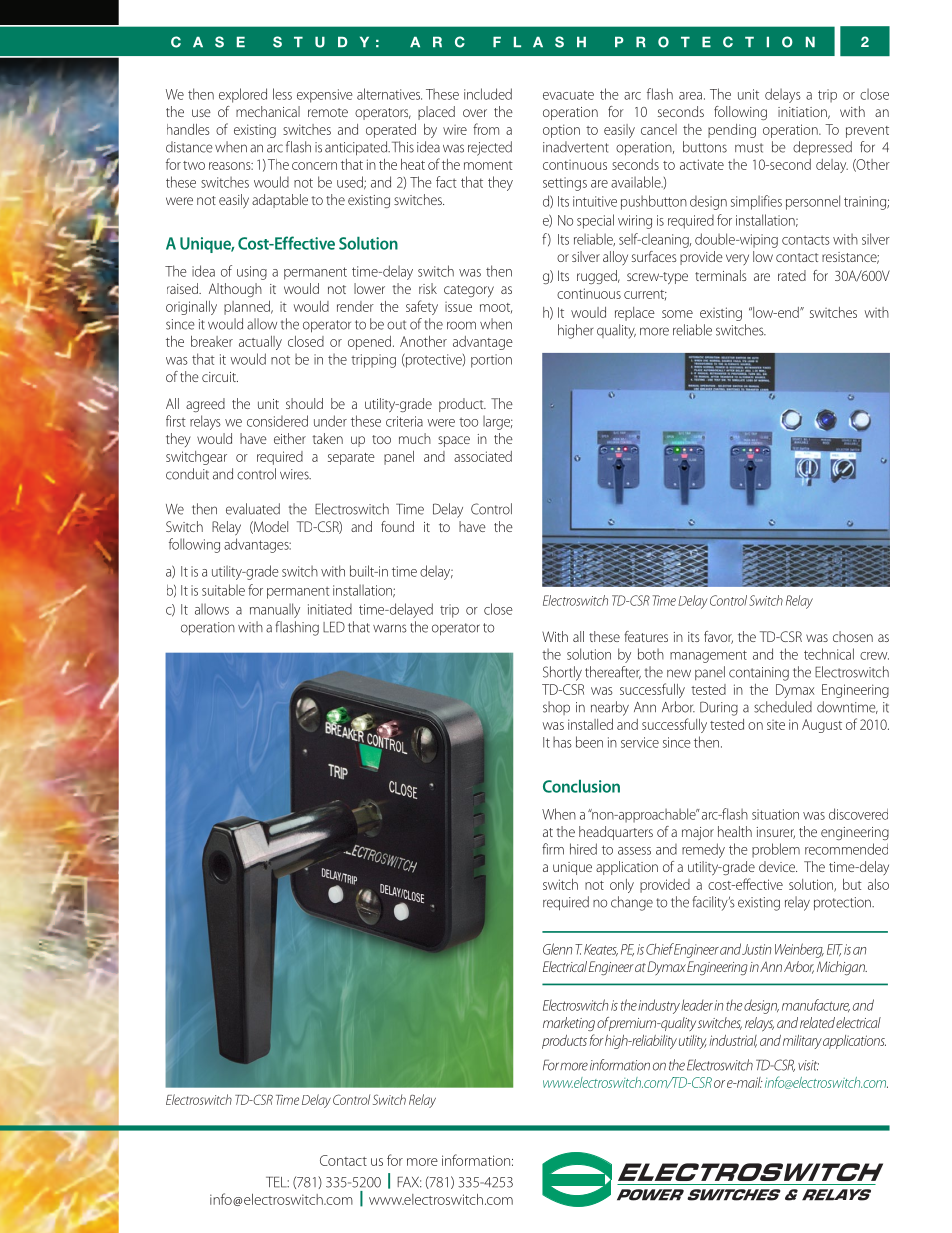 This screenshot has width=952, height=1233. I want to click on portion, so click(491, 361).
